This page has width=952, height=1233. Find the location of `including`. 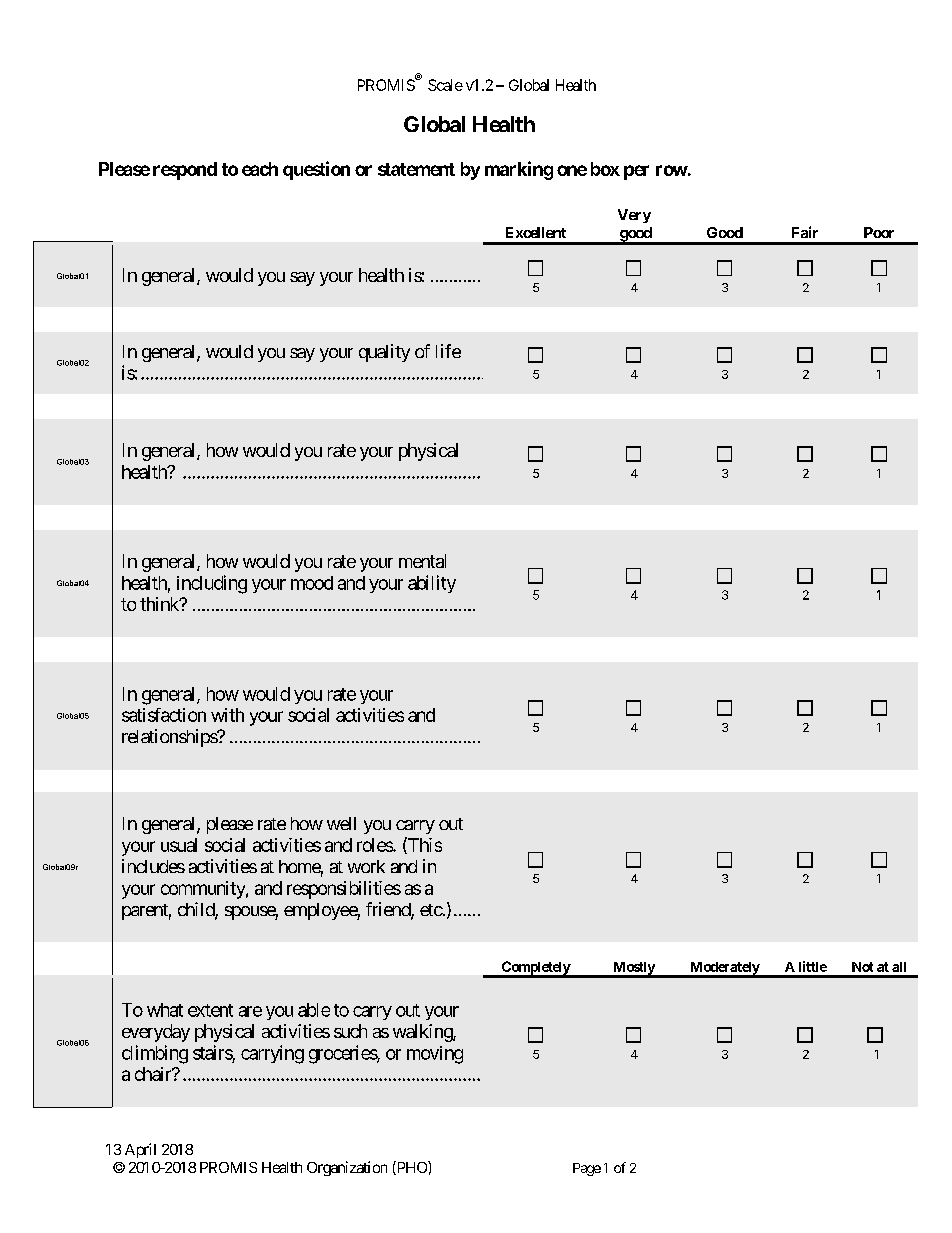

including is located at coordinates (212, 584).
